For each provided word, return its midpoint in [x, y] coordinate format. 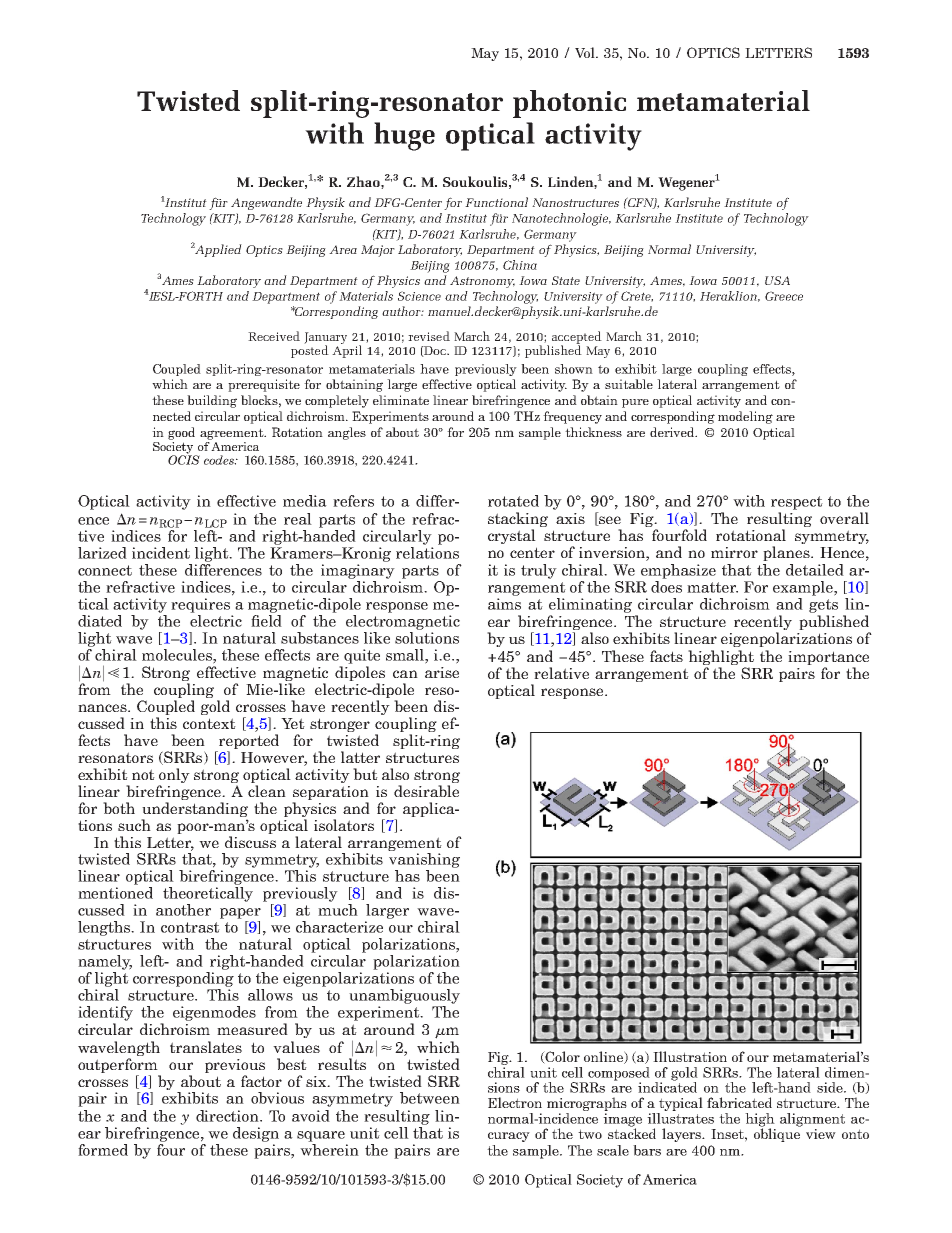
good [181, 433]
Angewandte [266, 203]
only [174, 777]
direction [228, 1116]
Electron [515, 1102]
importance [828, 658]
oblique [777, 1134]
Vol [586, 52]
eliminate [401, 400]
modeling [745, 417]
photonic [569, 104]
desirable [426, 791]
